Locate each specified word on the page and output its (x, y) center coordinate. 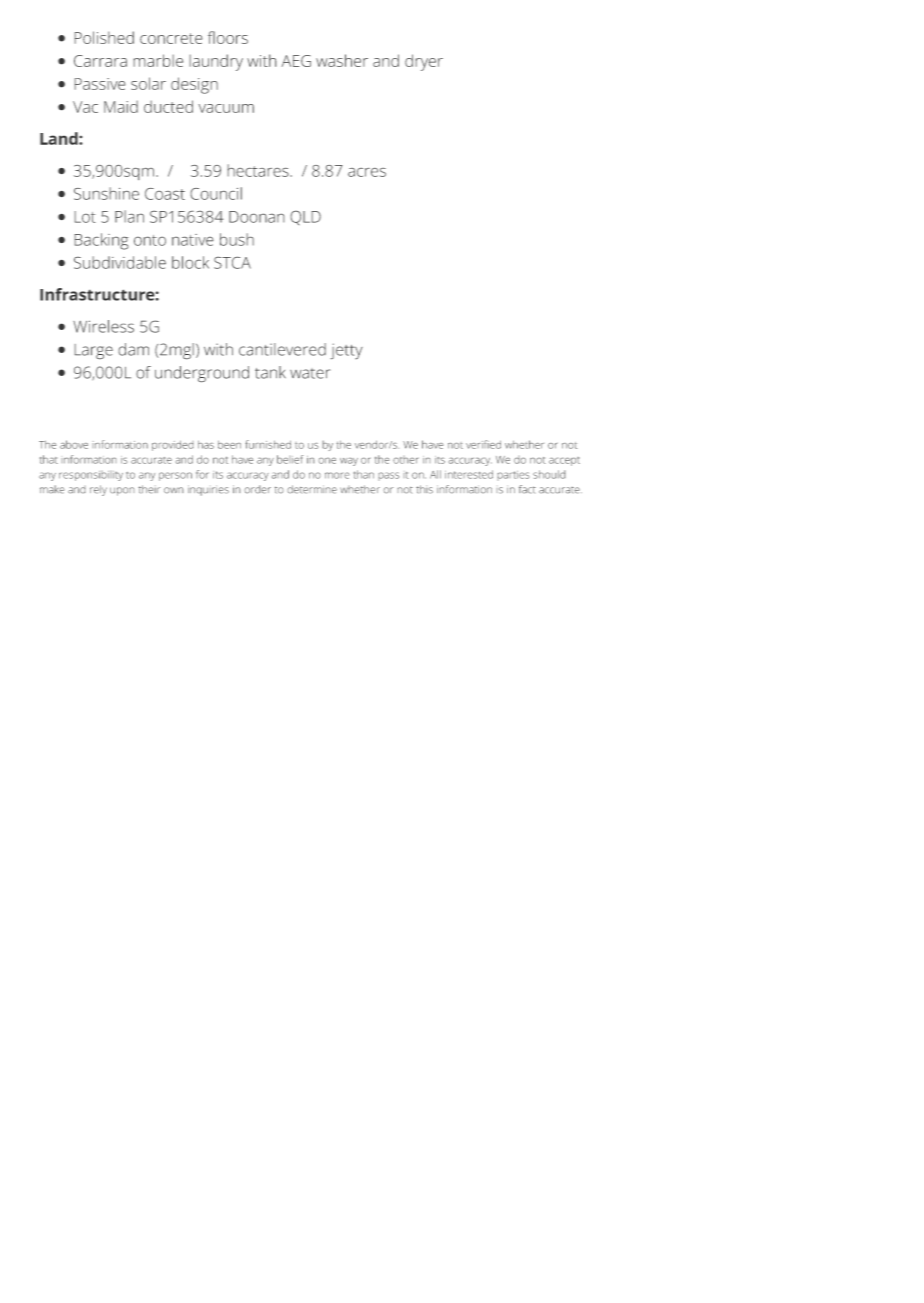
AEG (296, 61)
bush (237, 239)
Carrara (100, 61)
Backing (101, 241)
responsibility (91, 476)
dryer (424, 62)
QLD (305, 217)
